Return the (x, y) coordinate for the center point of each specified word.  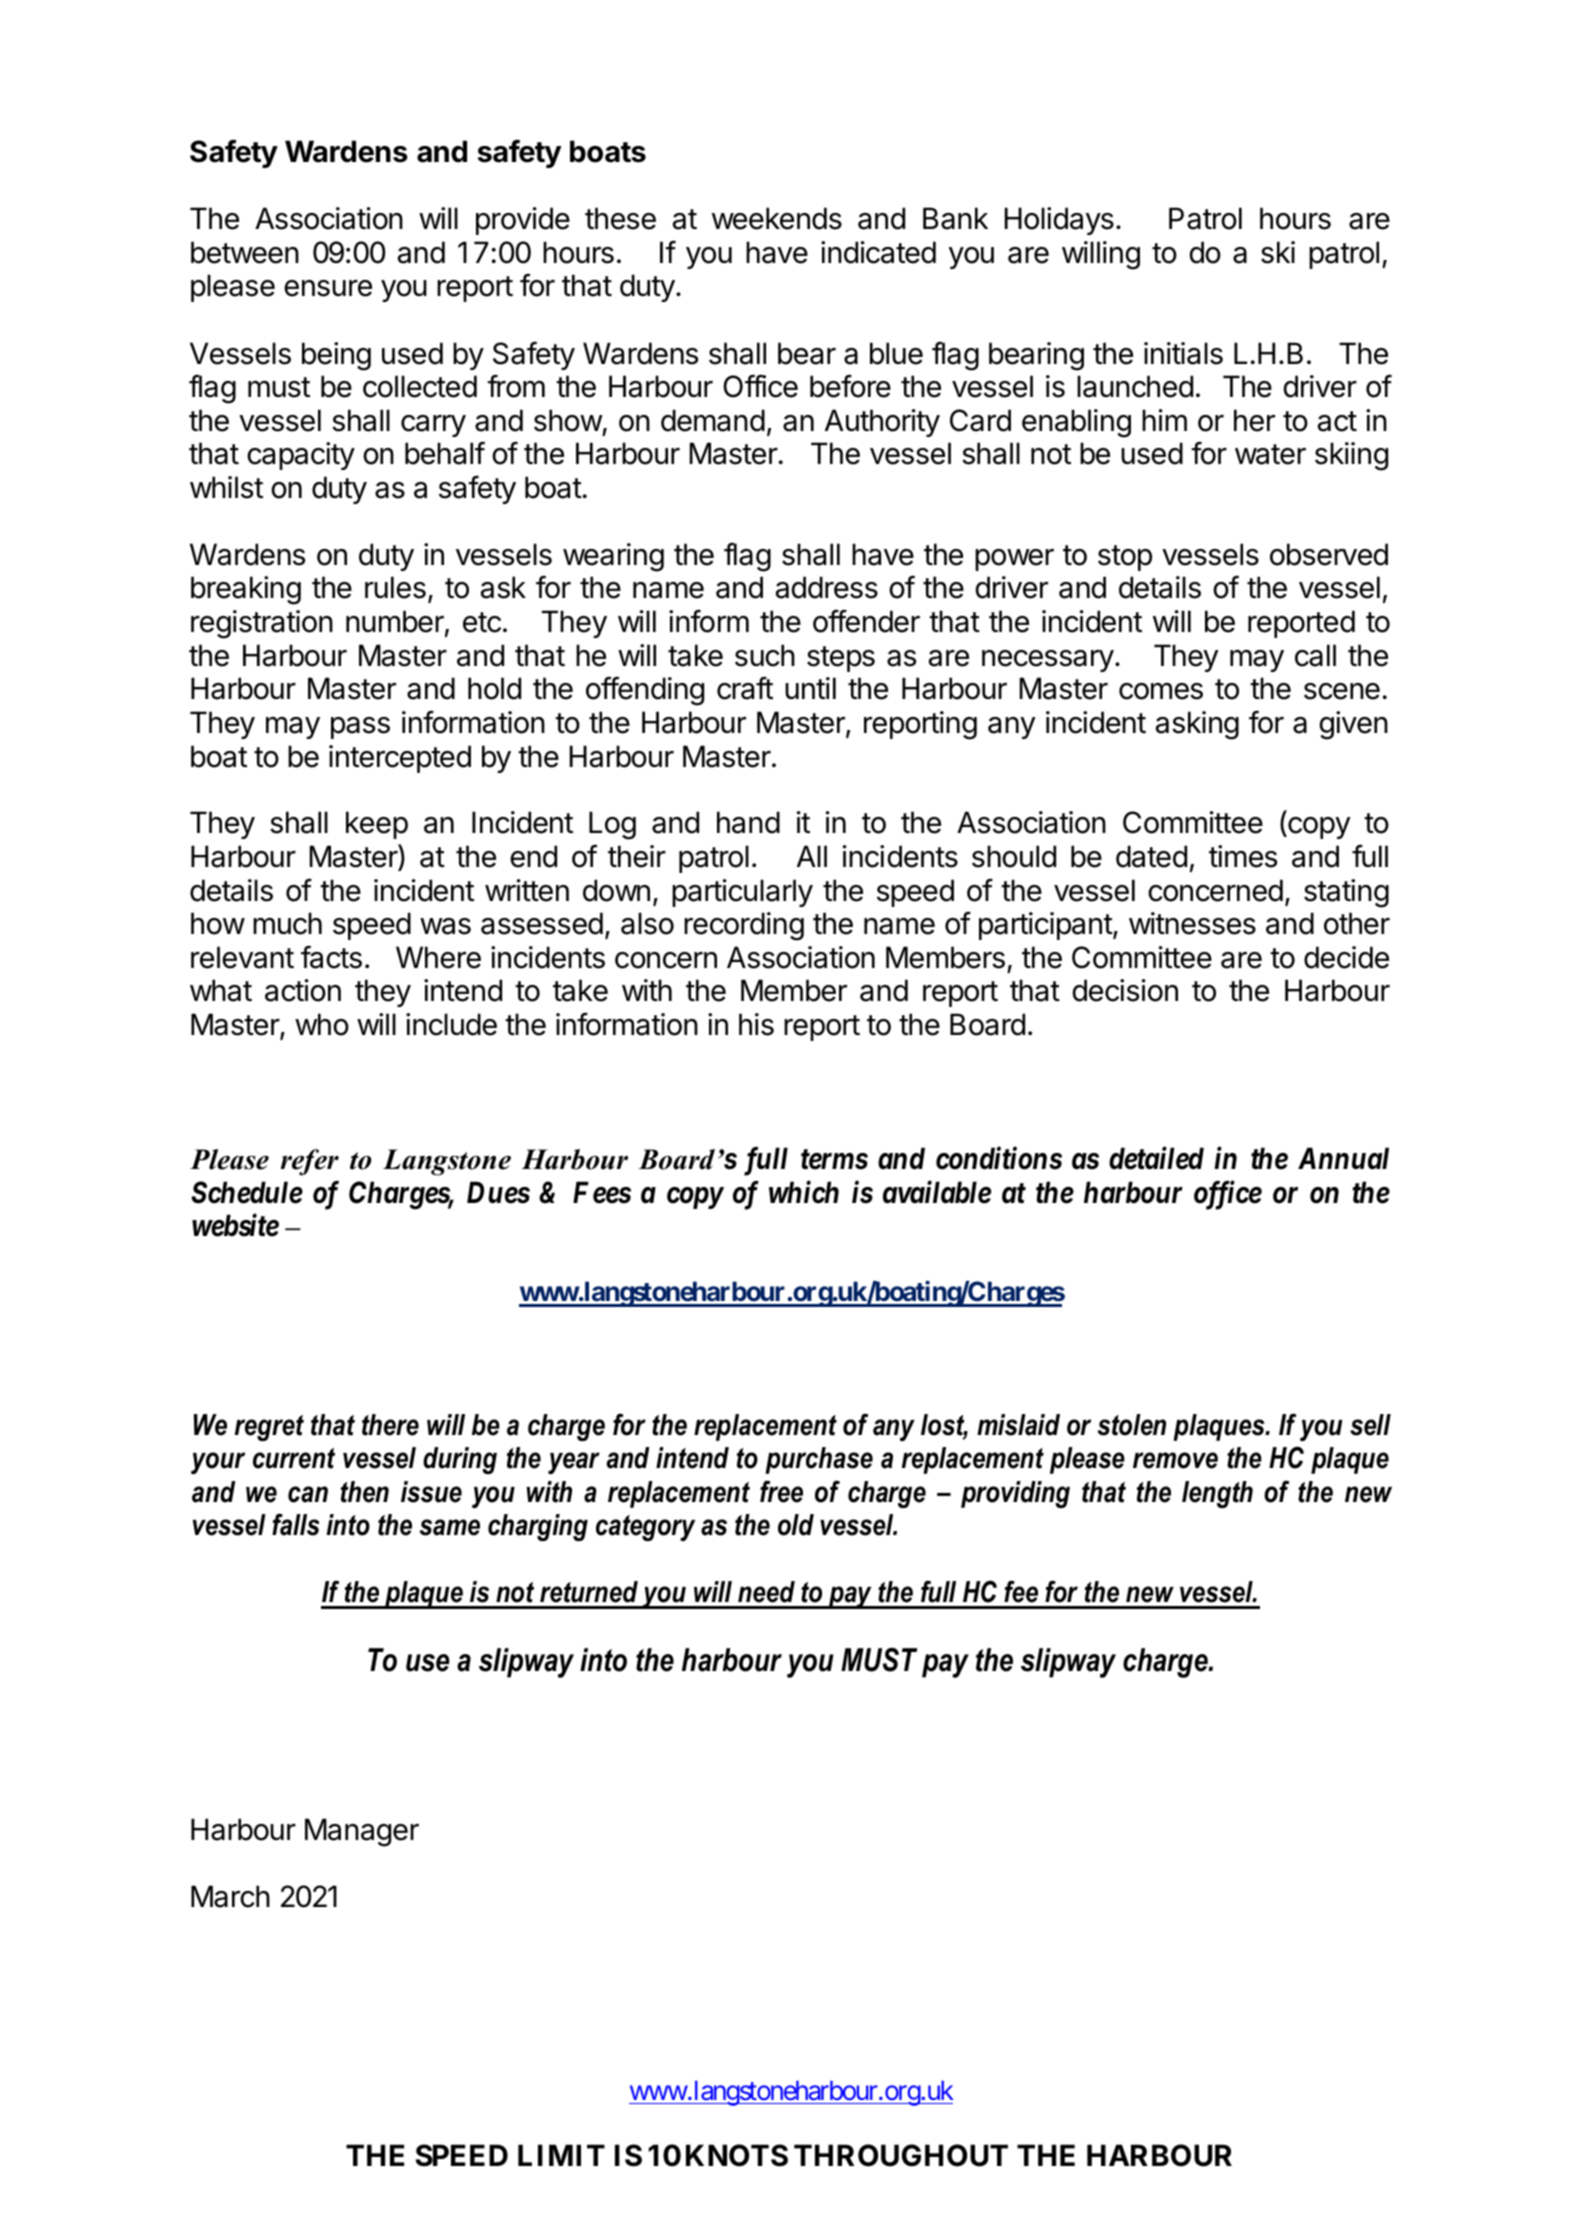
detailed (1156, 1158)
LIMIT (561, 2155)
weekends (777, 218)
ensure (328, 288)
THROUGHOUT (901, 2155)
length (1217, 1494)
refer (310, 1162)
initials (1183, 353)
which (804, 1192)
